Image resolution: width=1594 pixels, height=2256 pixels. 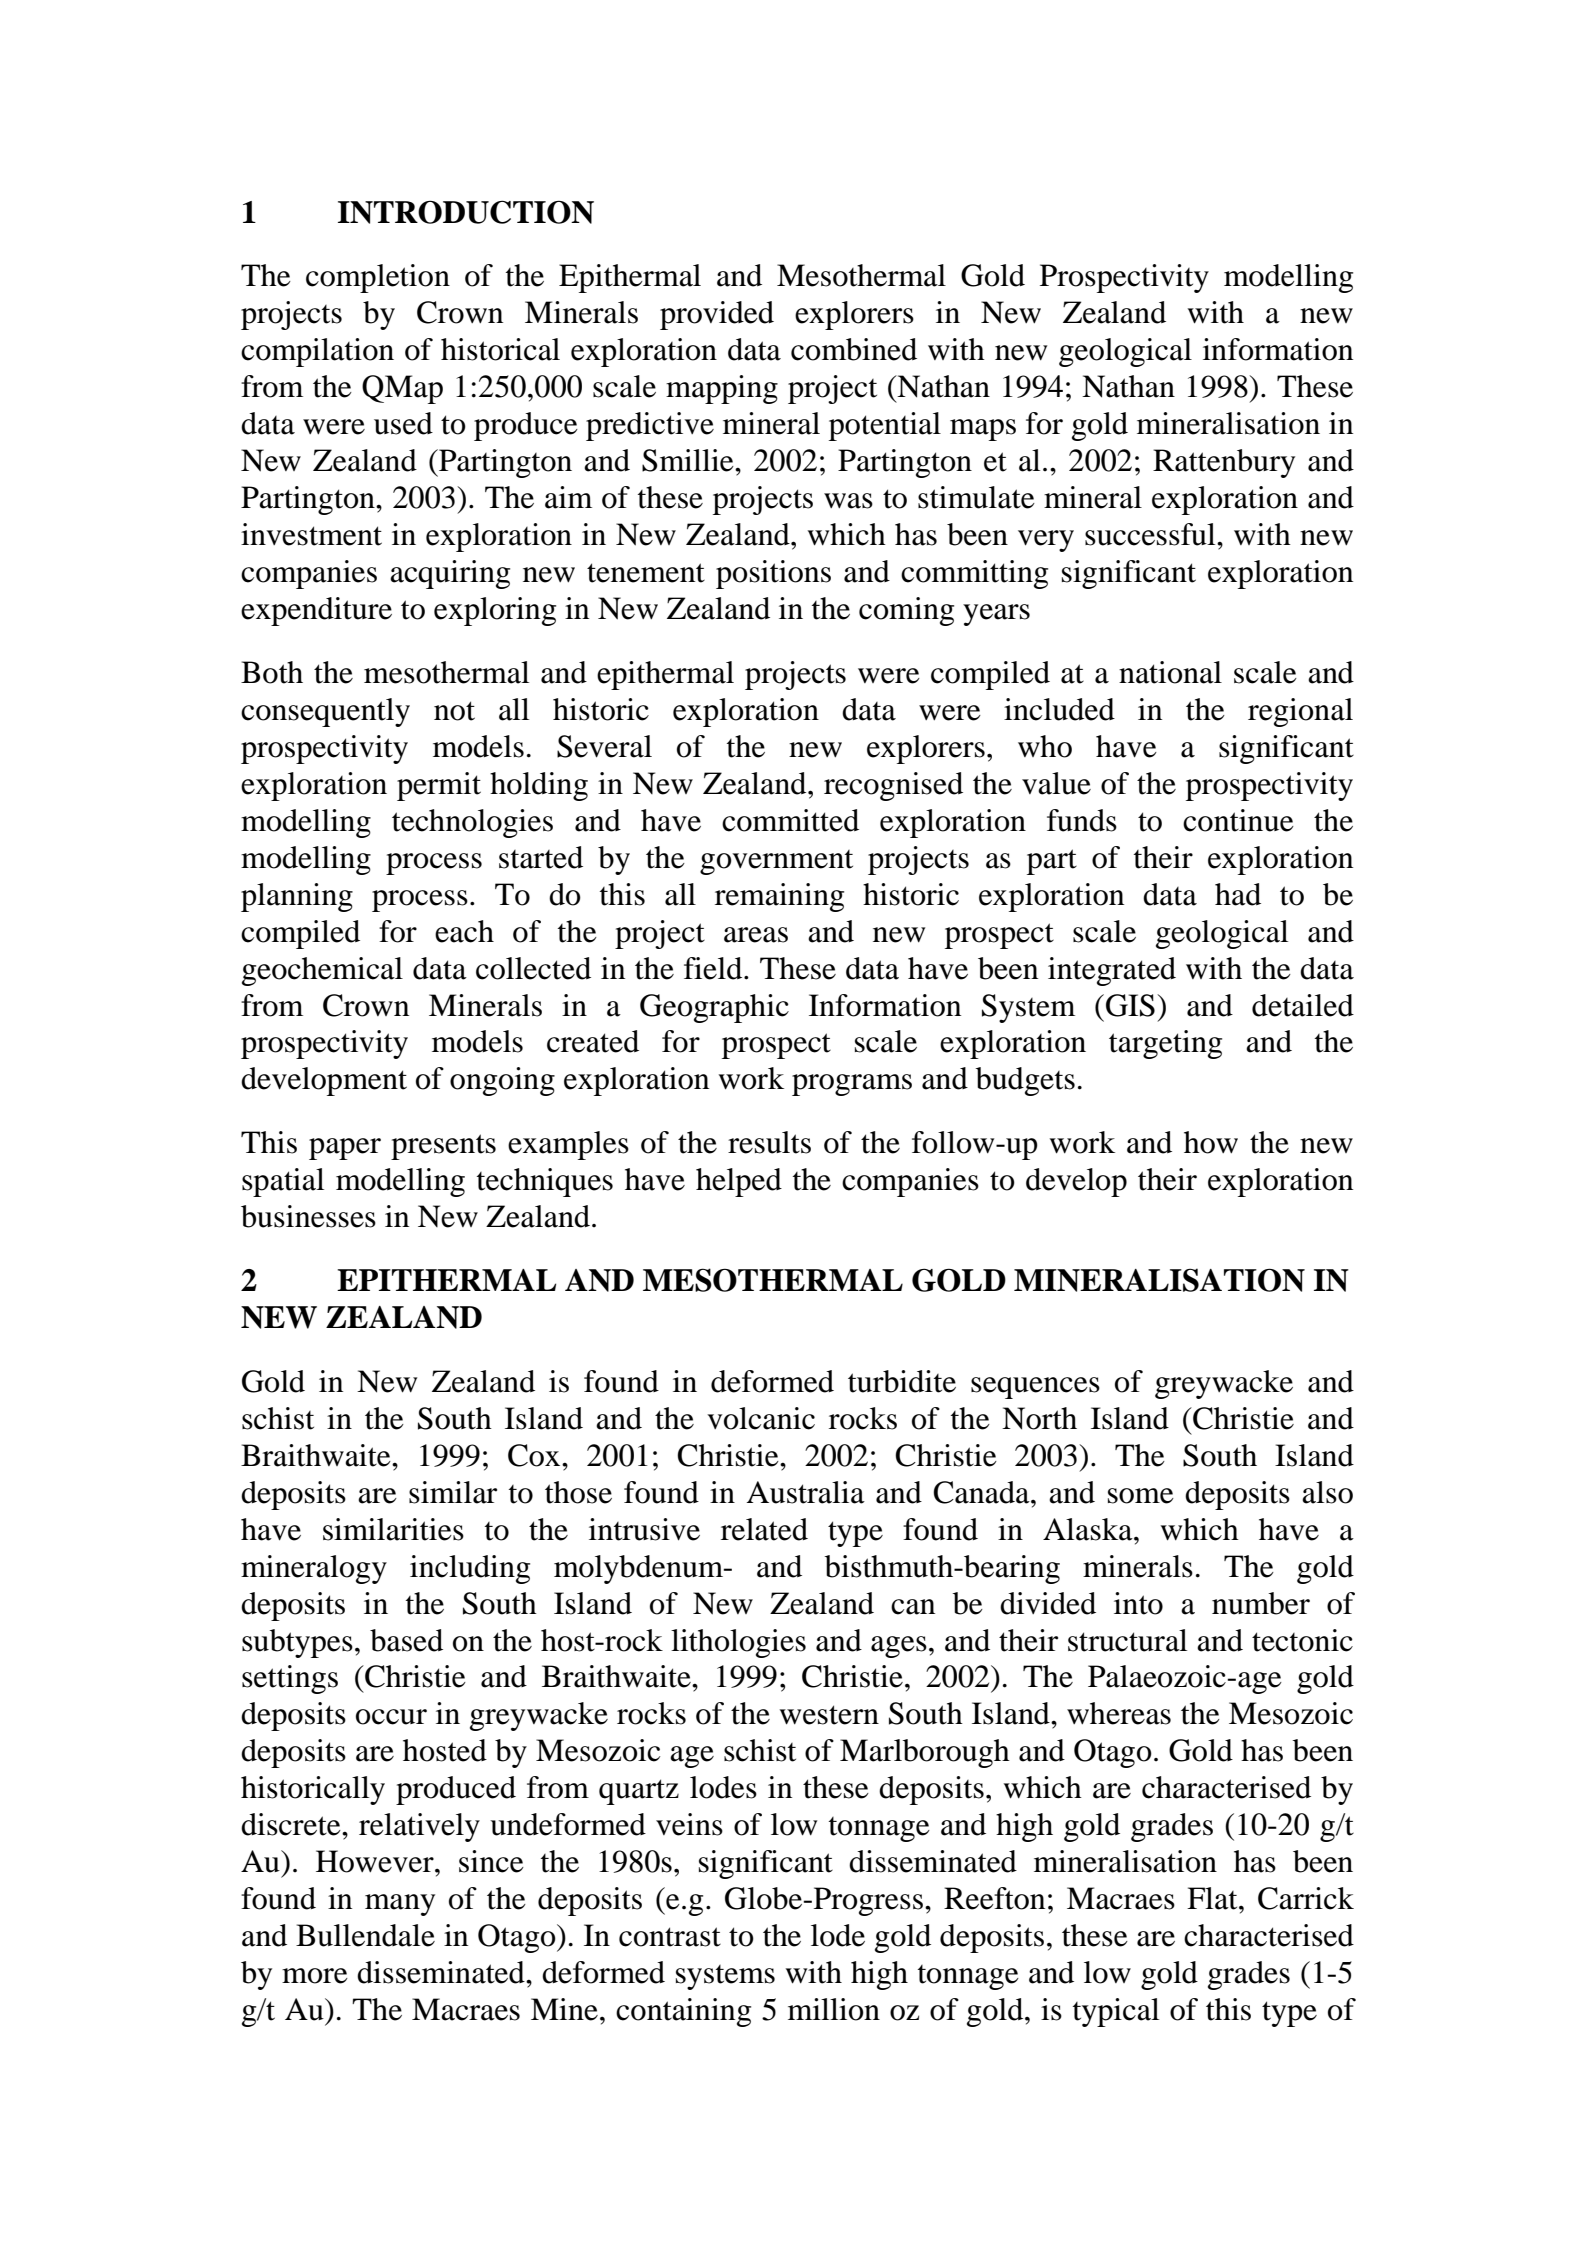 I want to click on continue, so click(x=1238, y=820).
